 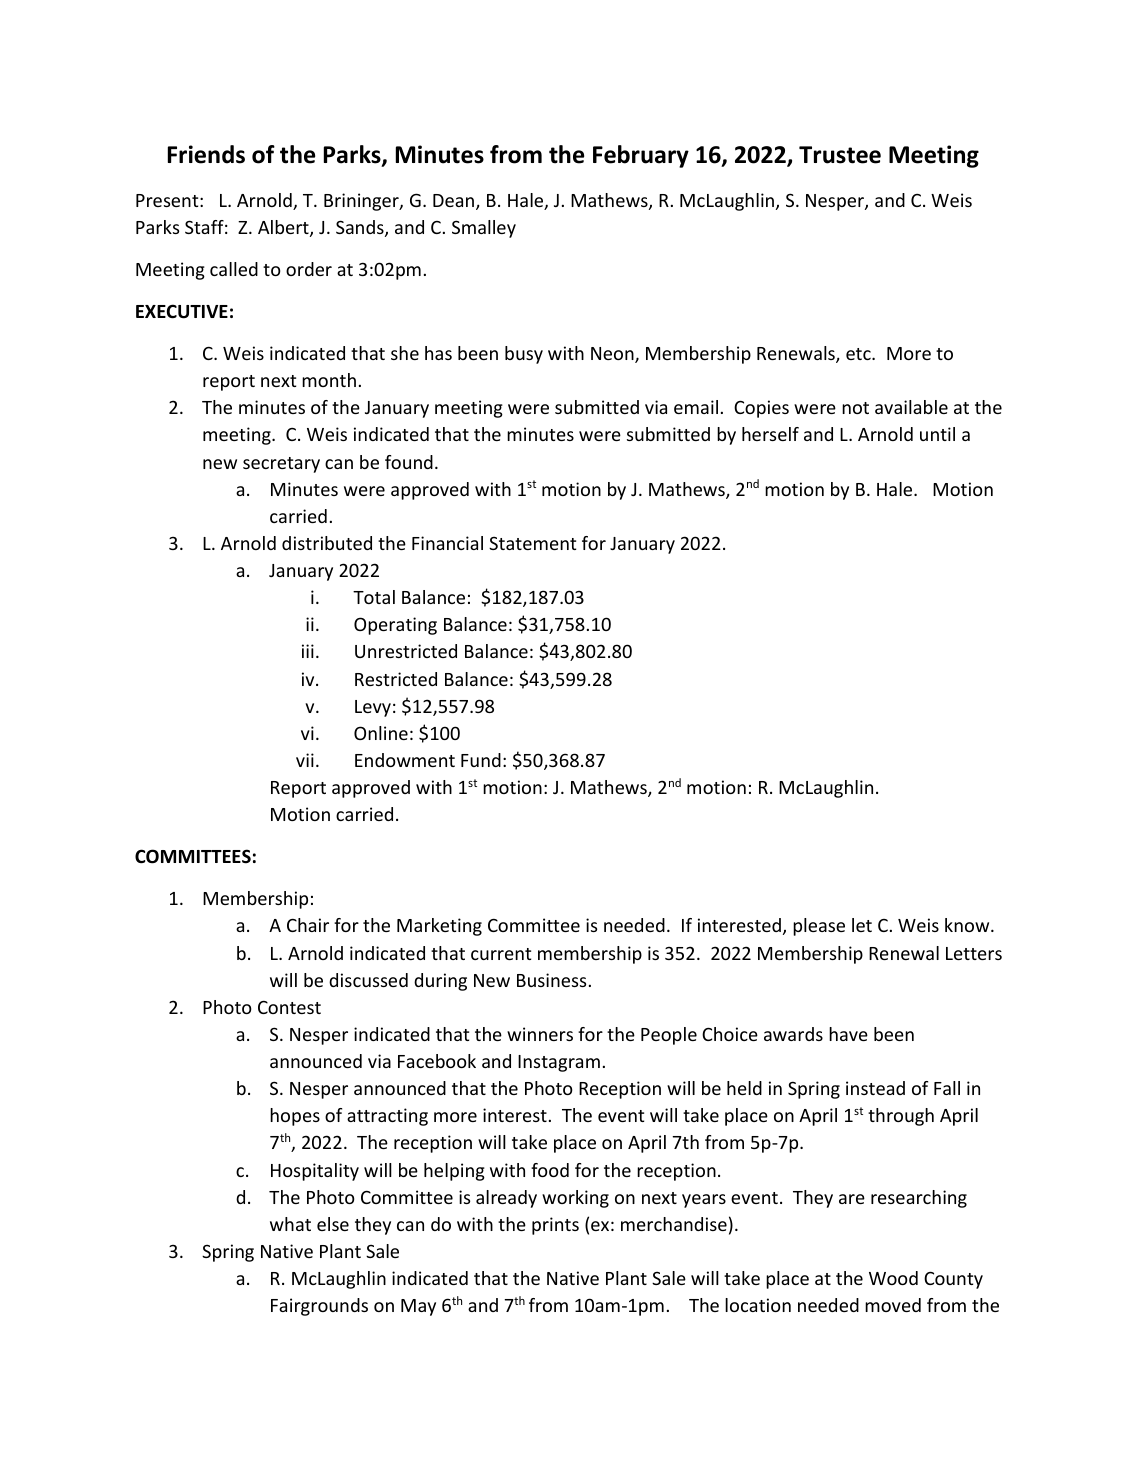 What do you see at coordinates (840, 155) in the document?
I see `Trustee` at bounding box center [840, 155].
